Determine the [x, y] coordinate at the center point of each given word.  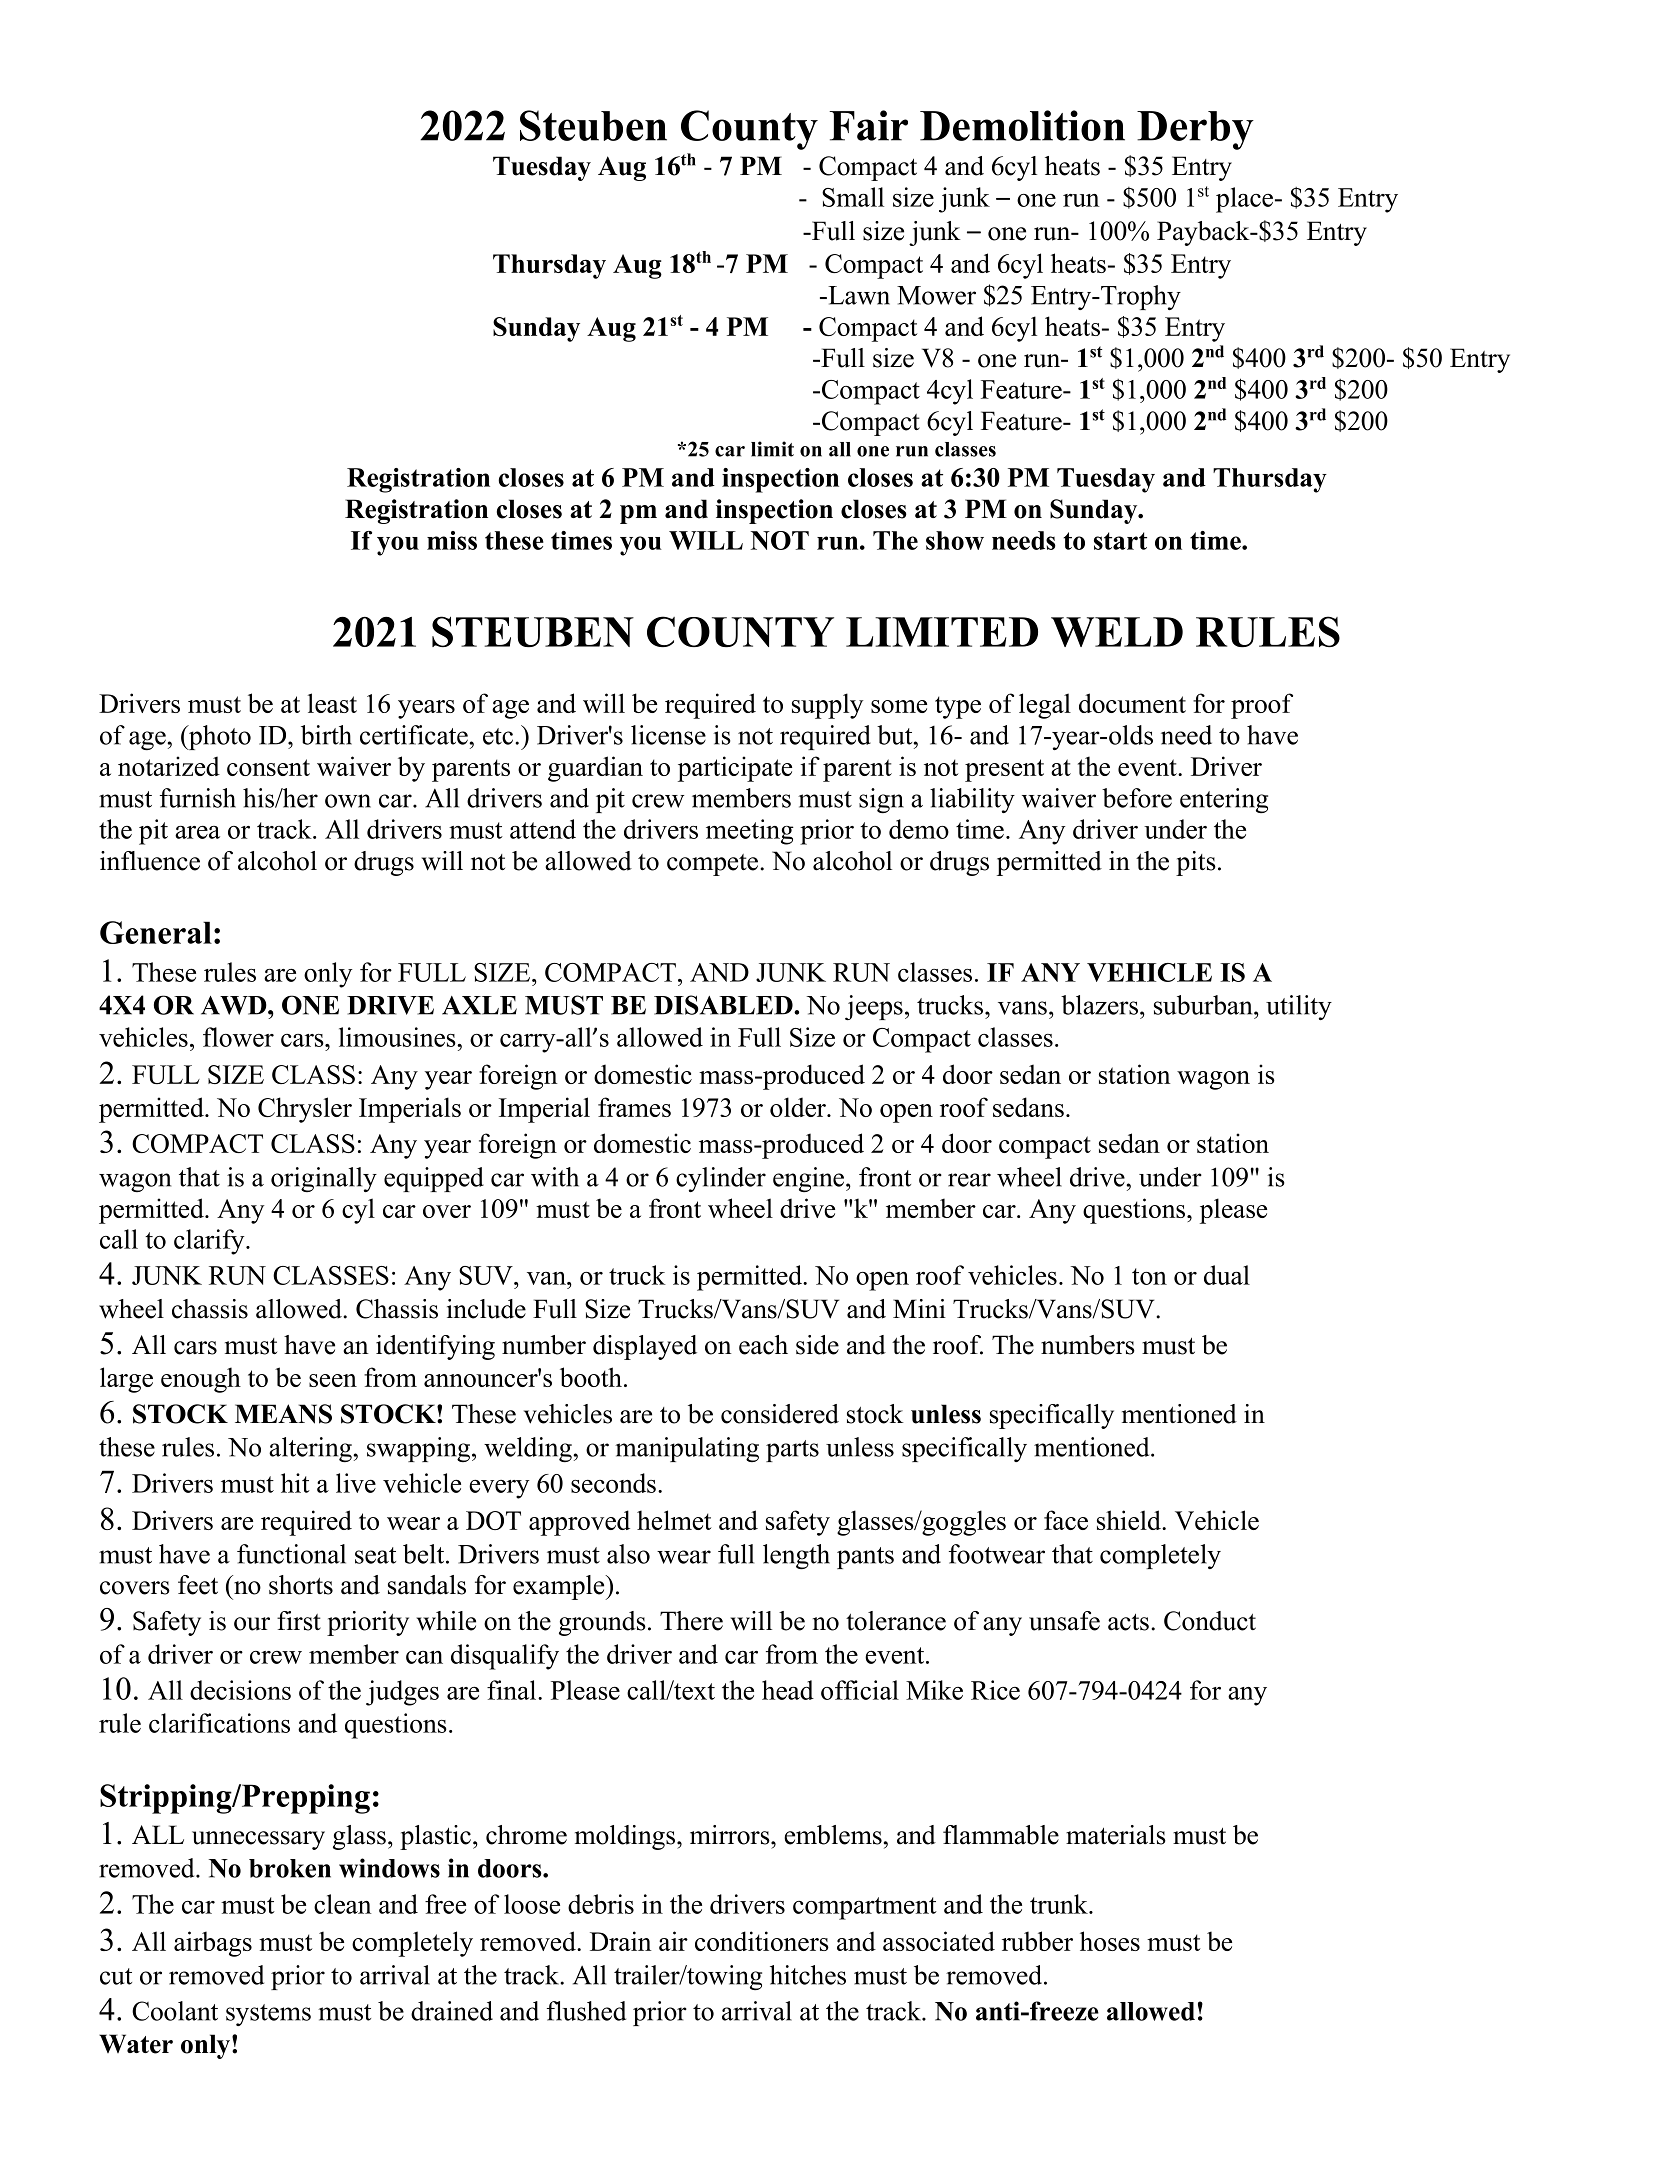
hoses [1110, 1941]
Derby [1195, 130]
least [332, 703]
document [1132, 703]
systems [268, 2015]
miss [452, 540]
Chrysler [305, 1110]
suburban [1204, 1005]
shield [1130, 1520]
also [628, 1554]
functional [291, 1554]
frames [634, 1107]
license [668, 735]
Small [853, 197]
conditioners [762, 1941]
